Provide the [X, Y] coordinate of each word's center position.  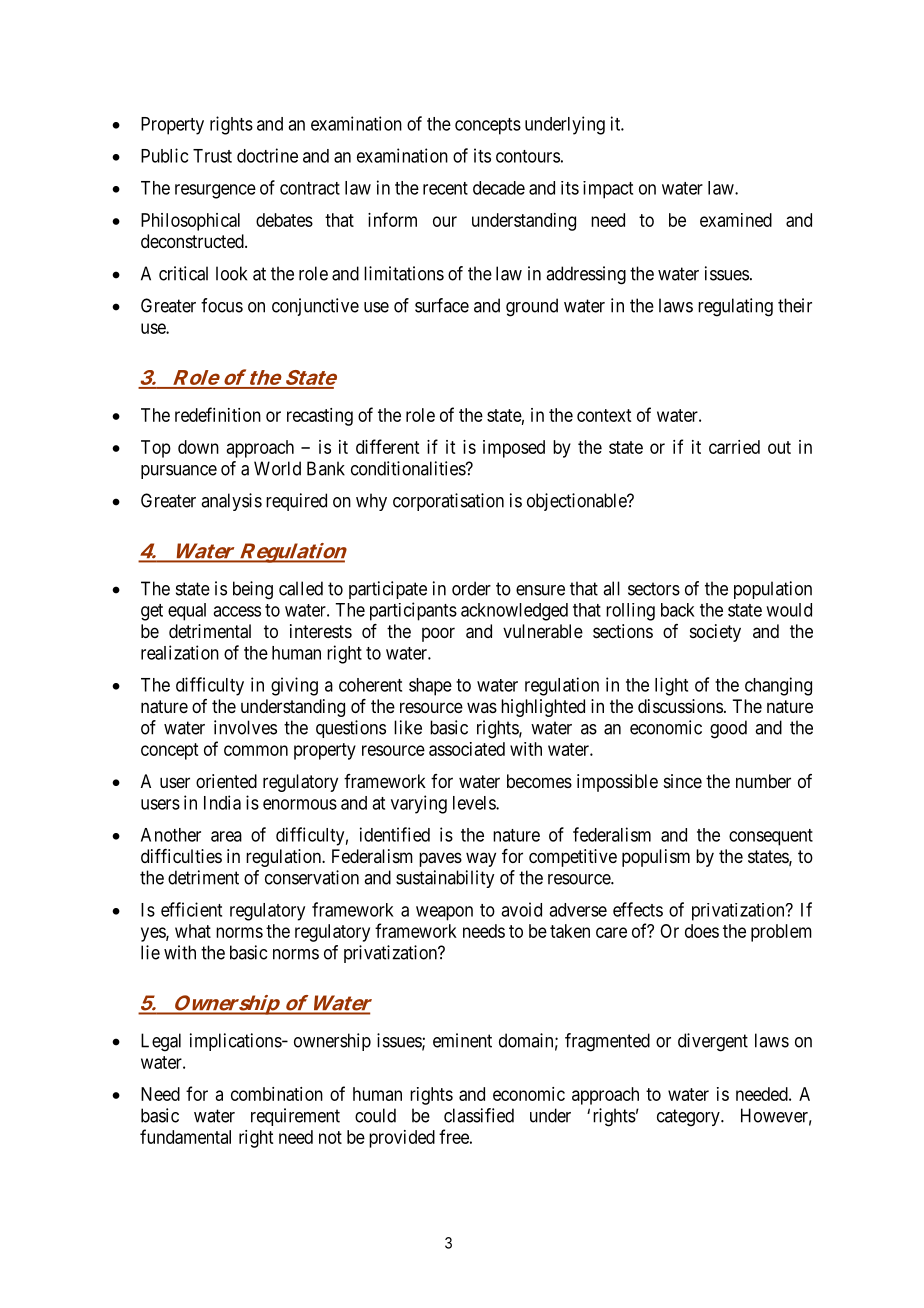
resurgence [215, 191]
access [237, 611]
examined [736, 220]
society [715, 633]
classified [479, 1115]
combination [277, 1094]
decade [499, 188]
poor [438, 634]
